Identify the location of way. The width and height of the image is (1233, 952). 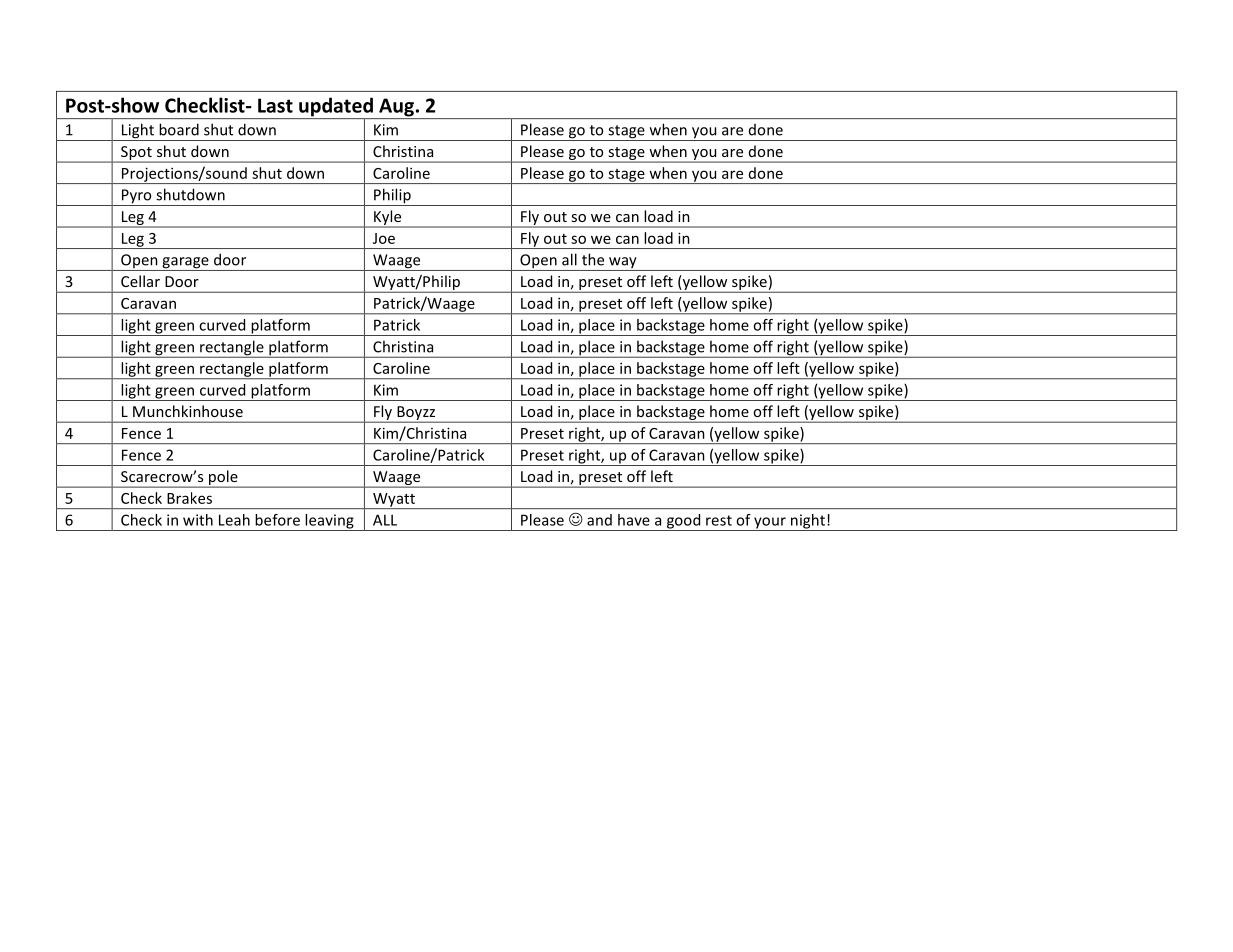
(623, 264).
